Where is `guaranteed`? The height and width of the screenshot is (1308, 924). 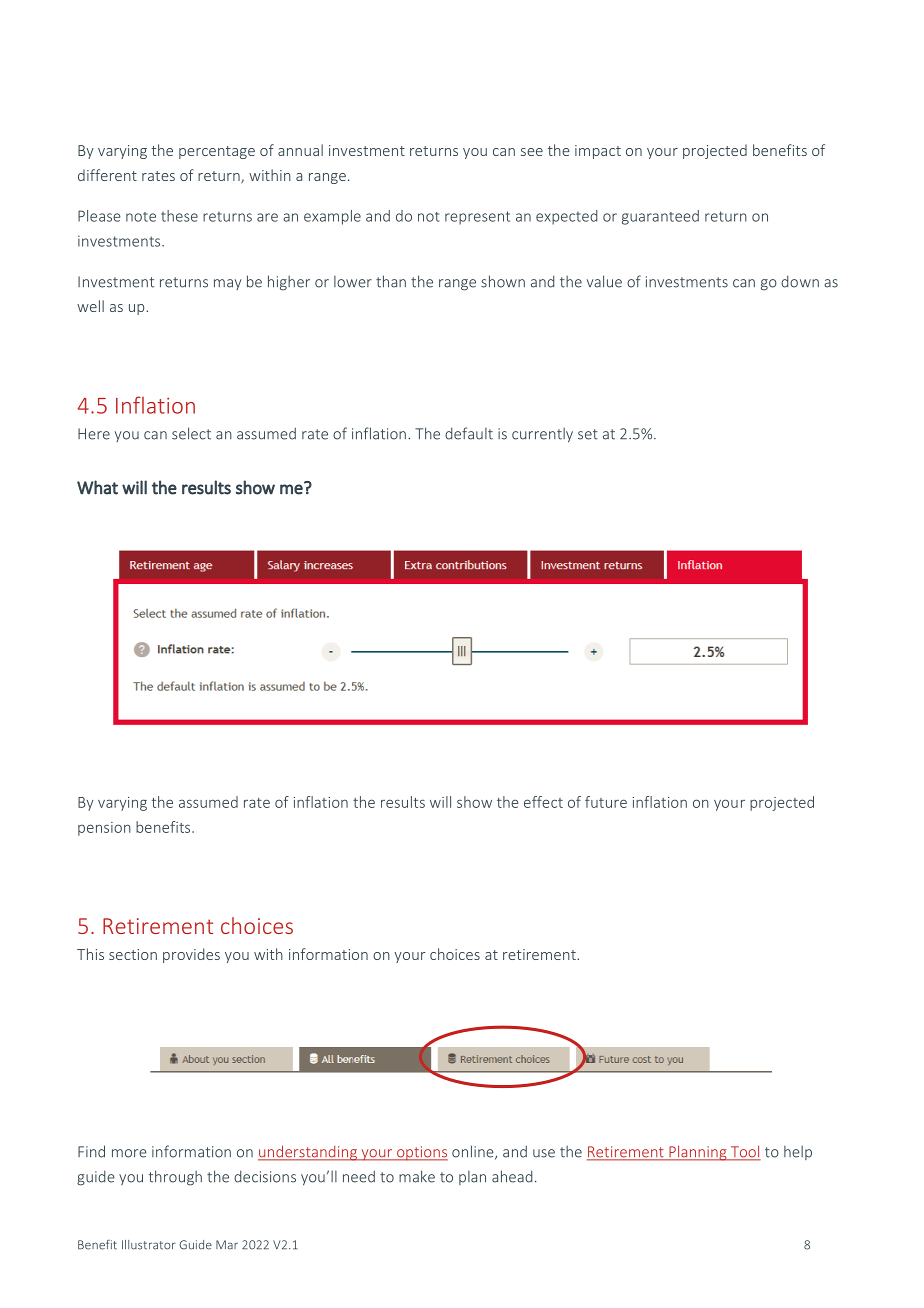
guaranteed is located at coordinates (660, 217).
